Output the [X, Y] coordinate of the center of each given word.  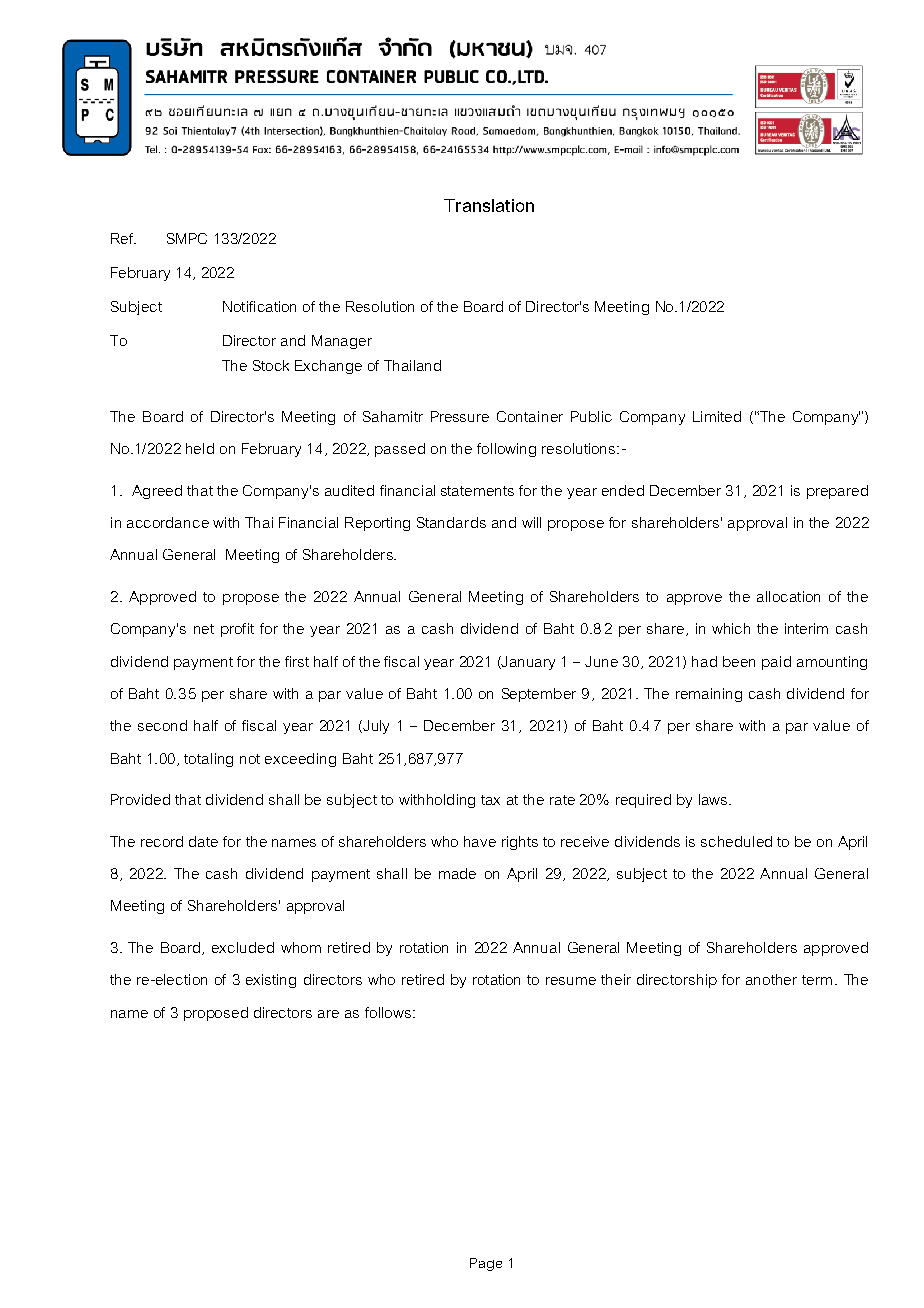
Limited [717, 416]
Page [486, 1264]
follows [388, 1012]
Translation [489, 205]
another [771, 979]
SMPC [187, 238]
